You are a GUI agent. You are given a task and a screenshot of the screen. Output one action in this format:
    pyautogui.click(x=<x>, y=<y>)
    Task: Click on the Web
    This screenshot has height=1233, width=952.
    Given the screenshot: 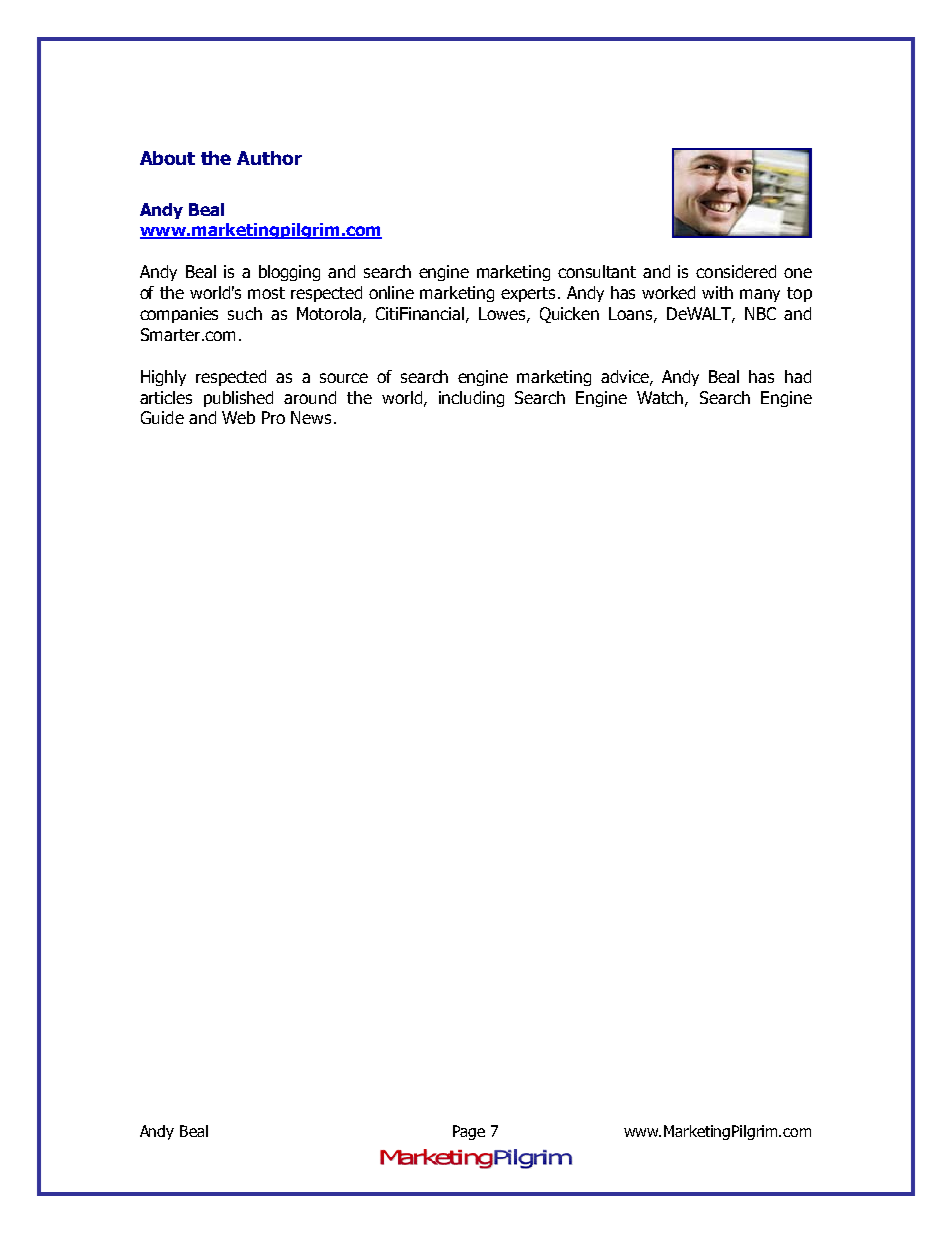 What is the action you would take?
    pyautogui.click(x=238, y=417)
